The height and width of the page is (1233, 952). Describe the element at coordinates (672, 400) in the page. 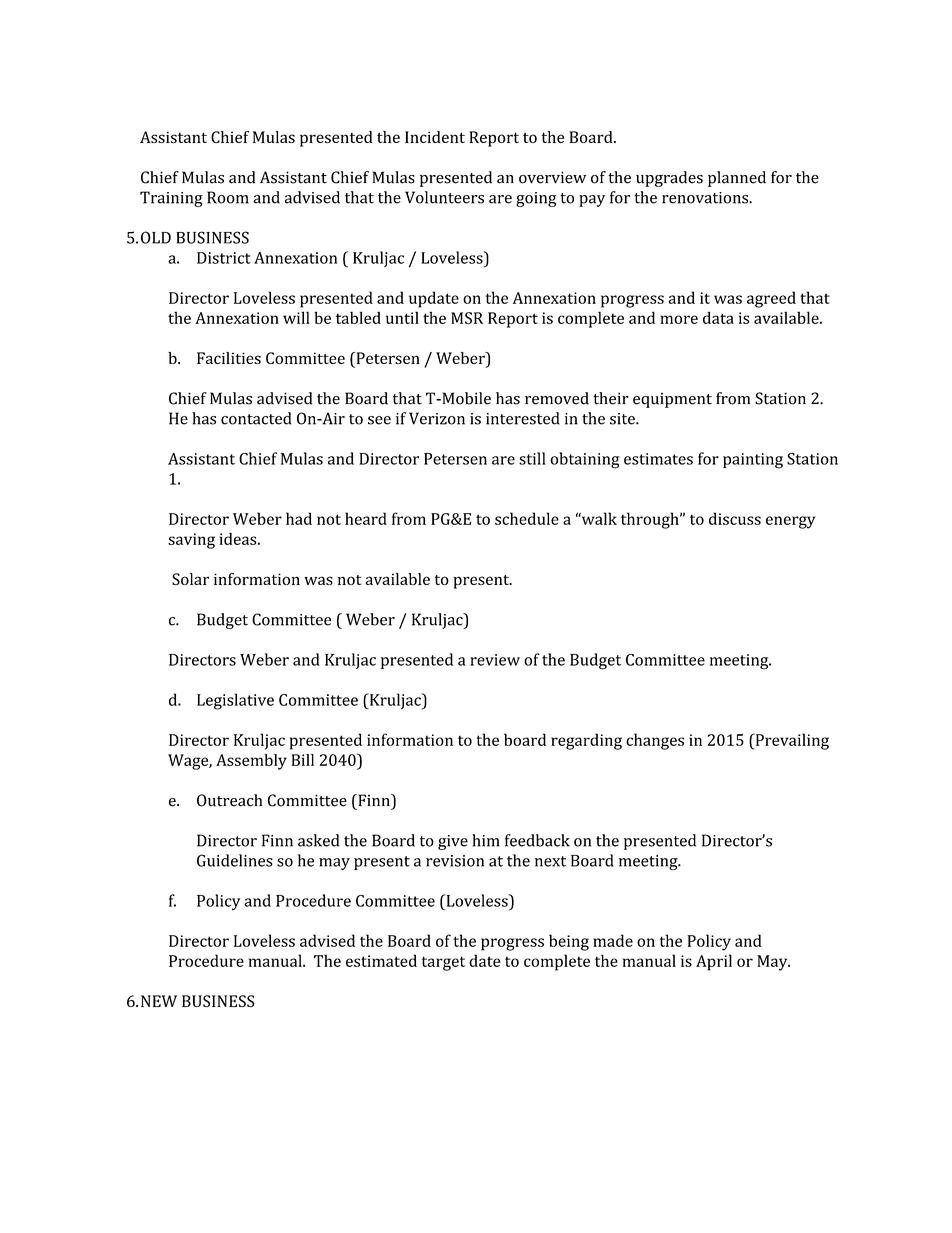

I see `equipment` at that location.
